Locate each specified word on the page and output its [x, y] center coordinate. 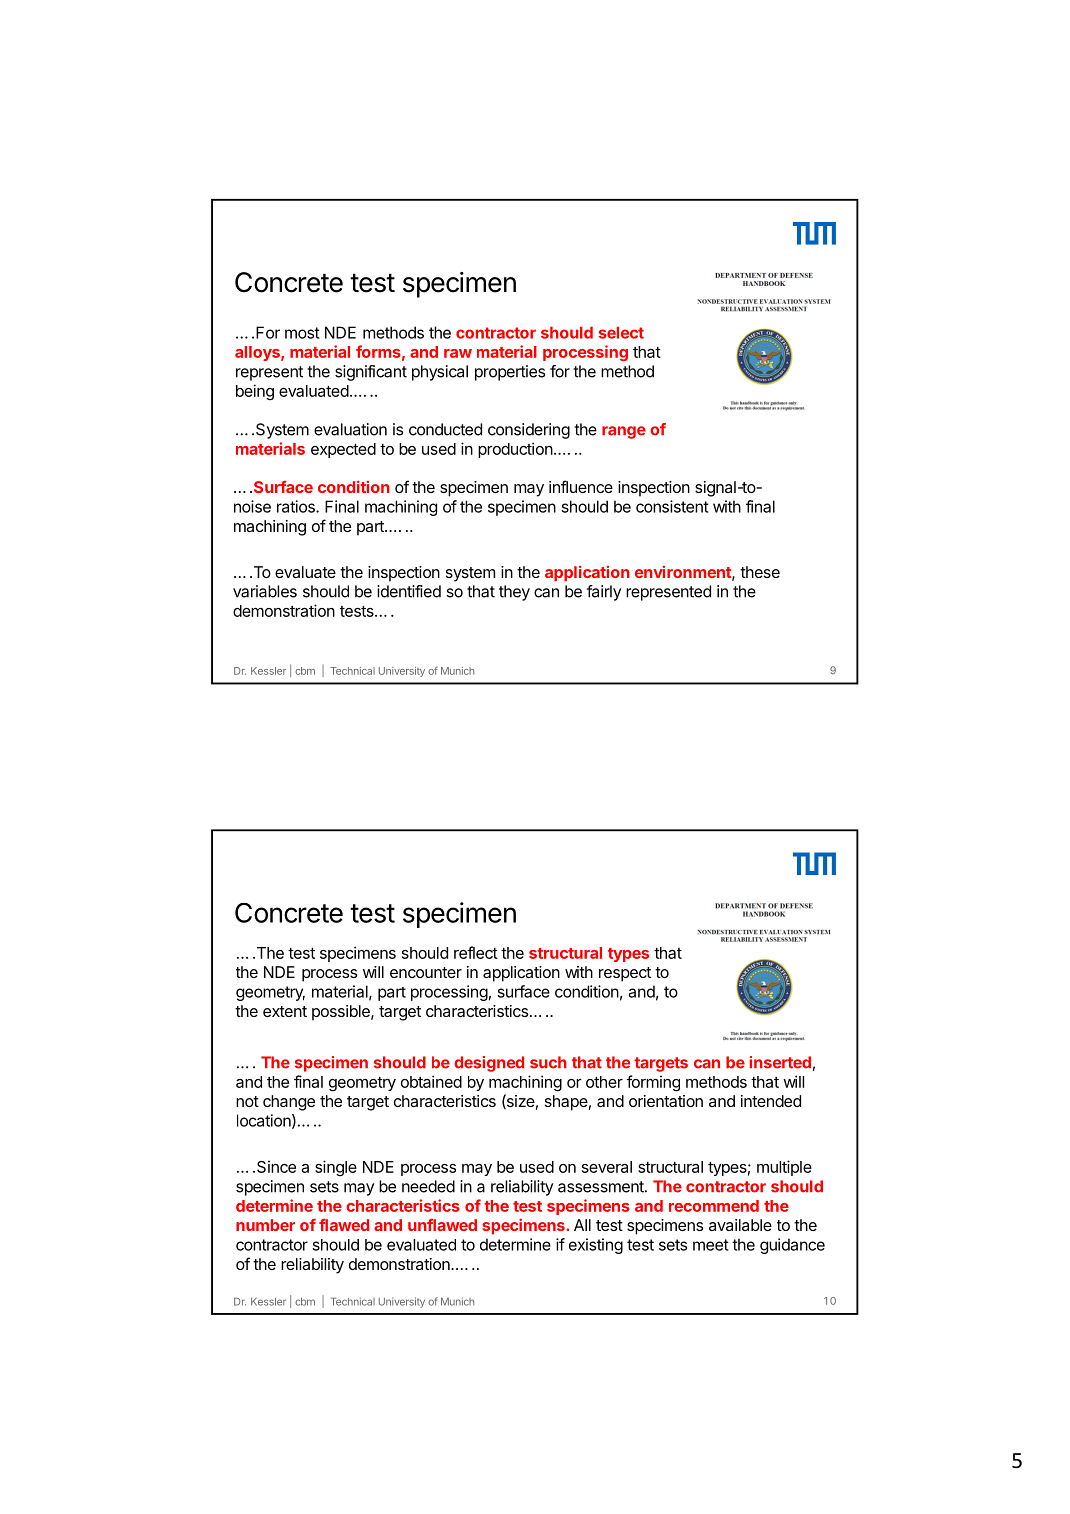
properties [510, 373]
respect [625, 974]
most [302, 333]
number [265, 1225]
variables [265, 591]
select [621, 333]
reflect [476, 952]
